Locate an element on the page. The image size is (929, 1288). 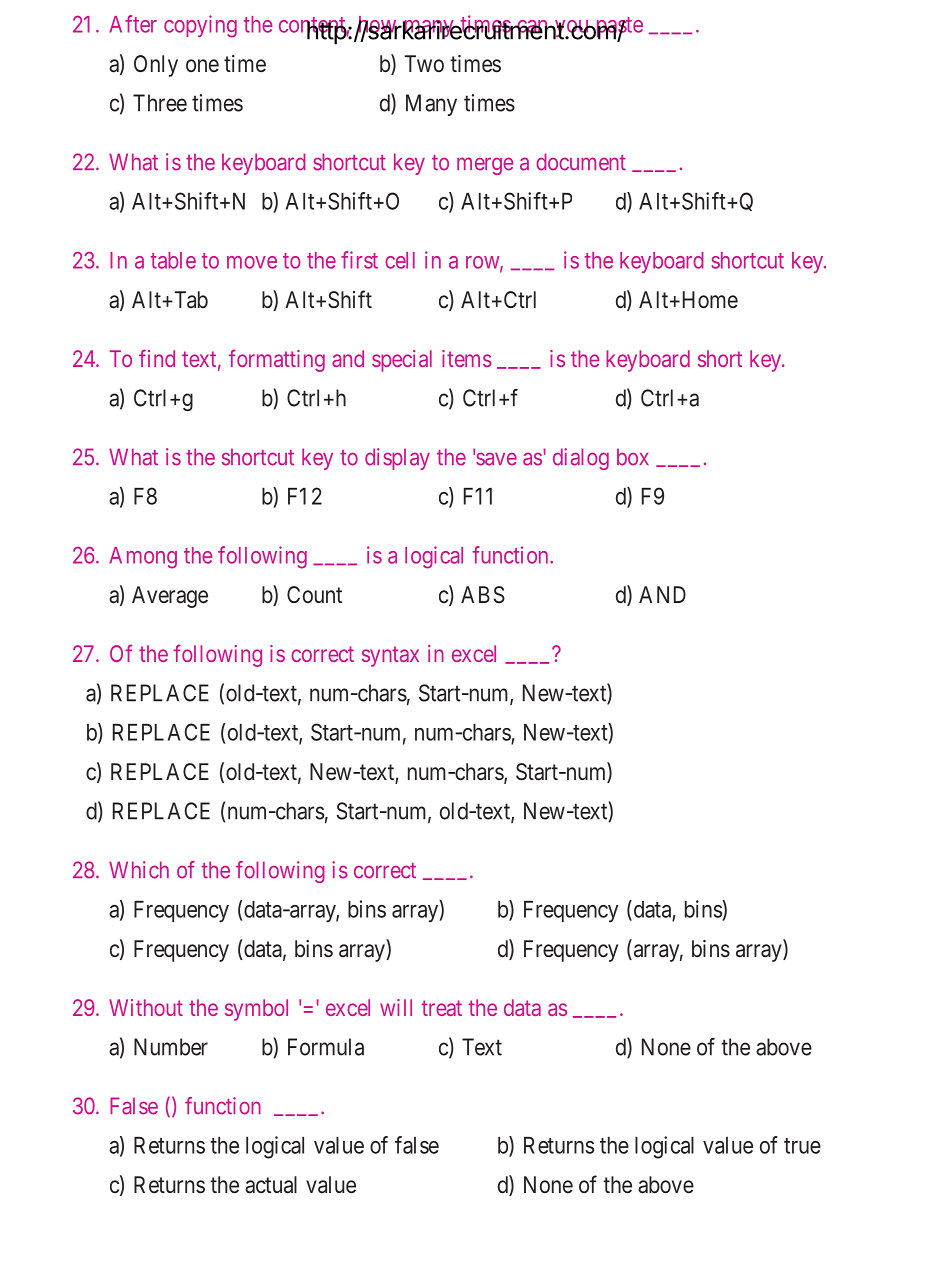
Two is located at coordinates (424, 63).
